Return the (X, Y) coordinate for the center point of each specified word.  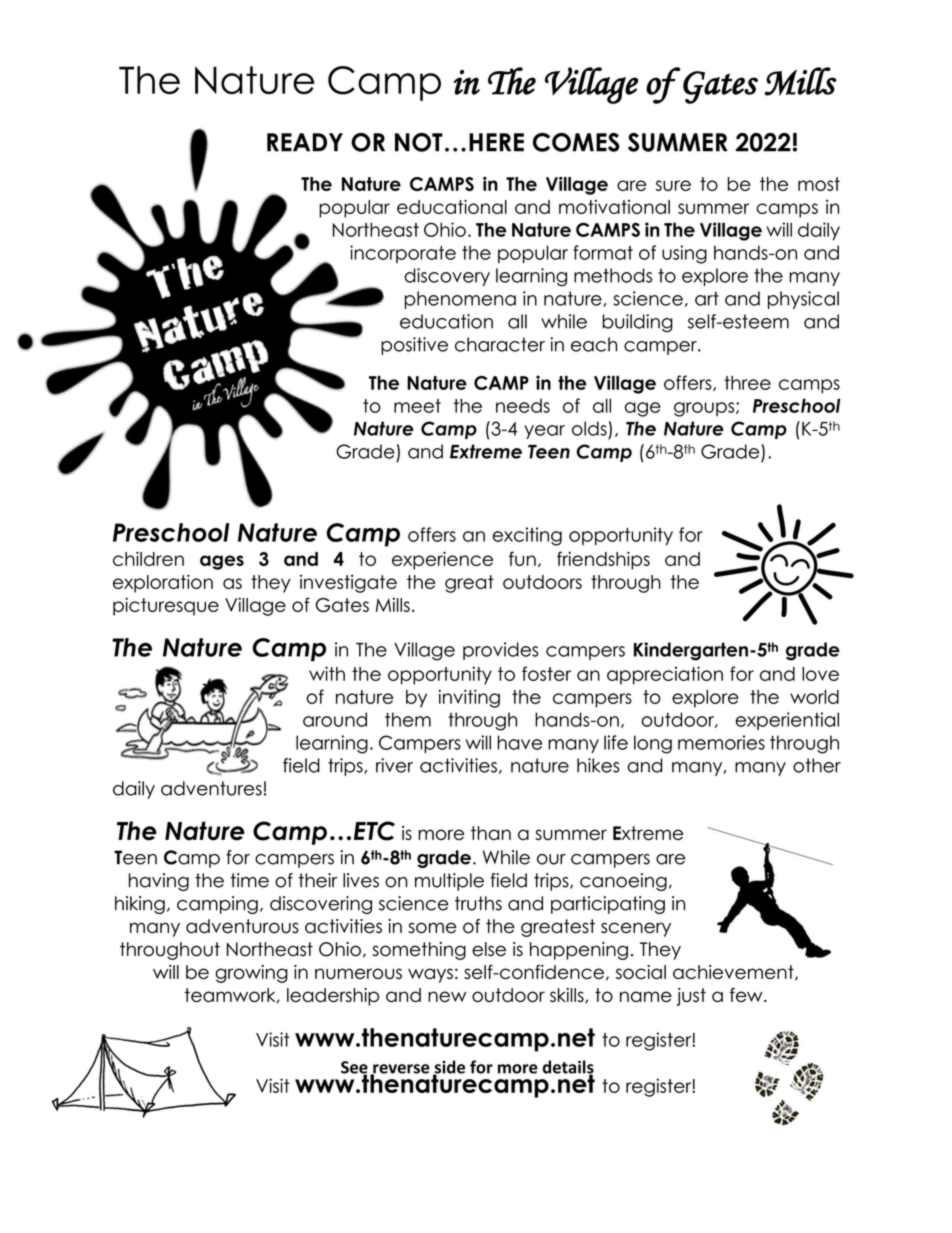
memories (721, 742)
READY (305, 142)
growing (251, 974)
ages (222, 562)
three (747, 383)
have (520, 742)
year (544, 432)
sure (673, 185)
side (449, 1068)
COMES (576, 142)
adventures (211, 788)
